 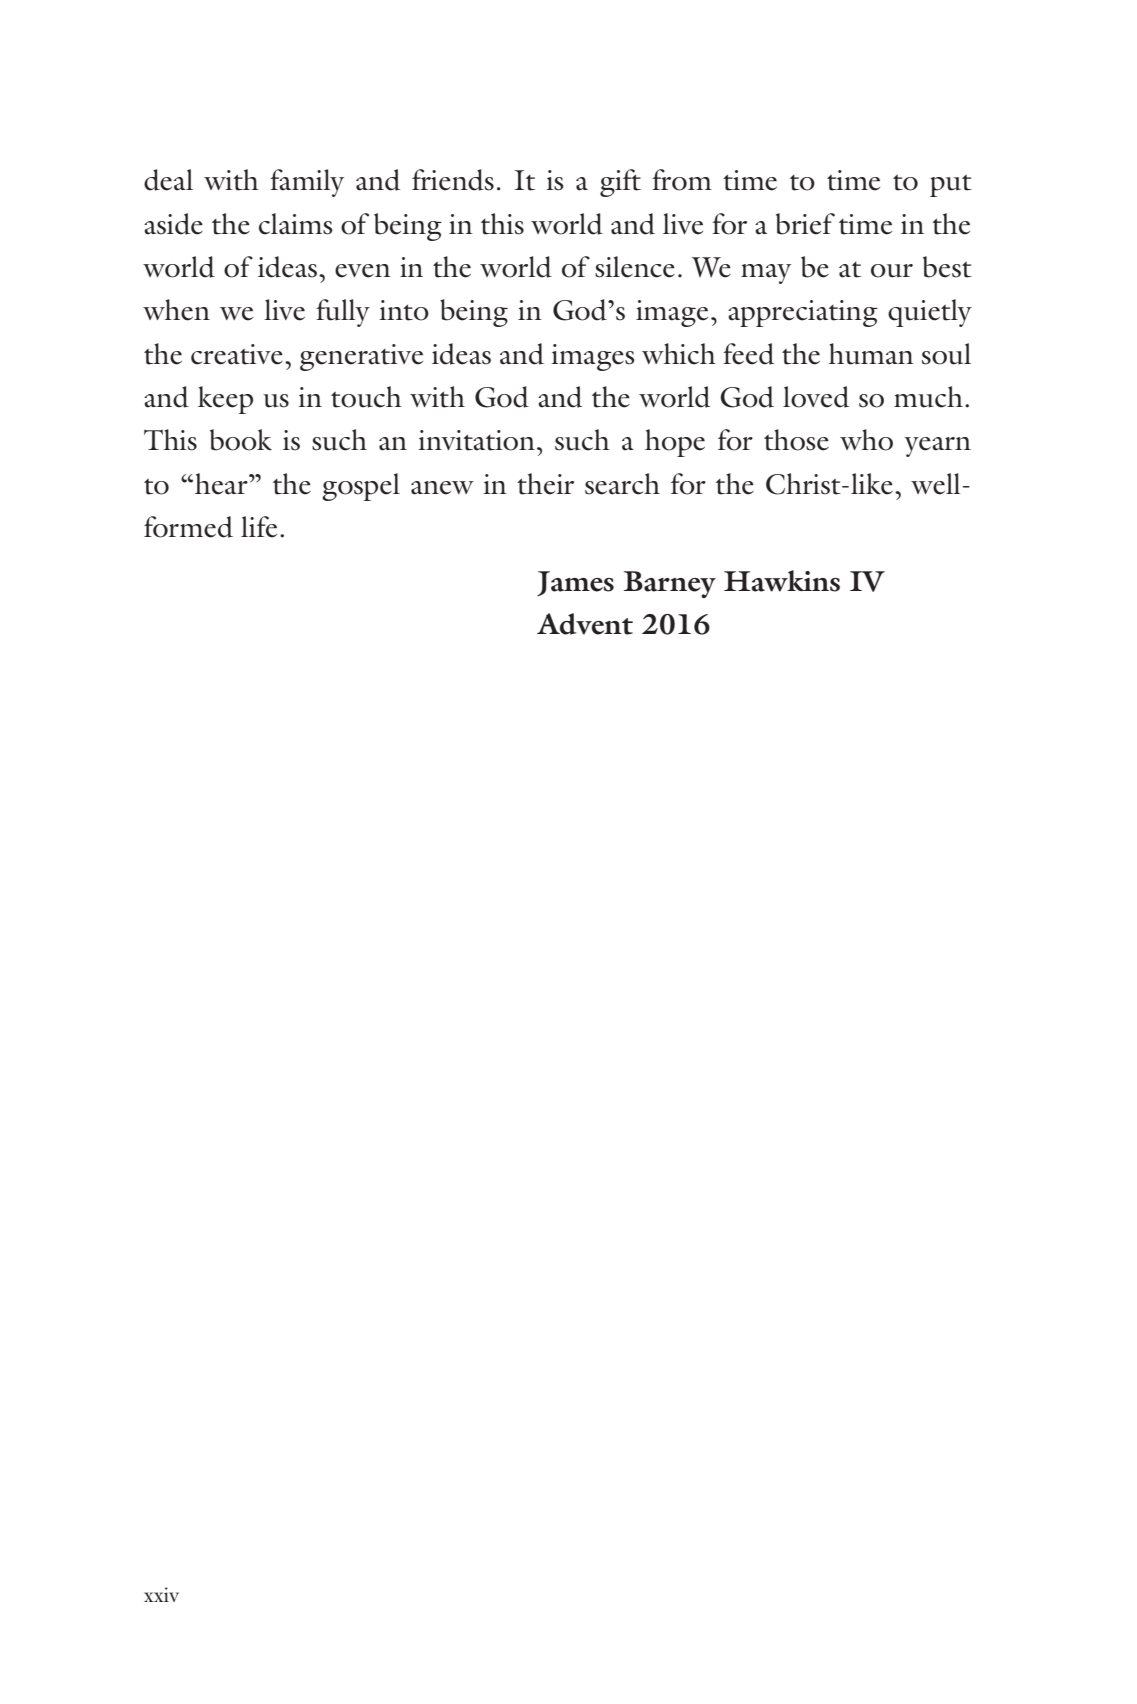 What do you see at coordinates (620, 183) in the screenshot?
I see `gift` at bounding box center [620, 183].
